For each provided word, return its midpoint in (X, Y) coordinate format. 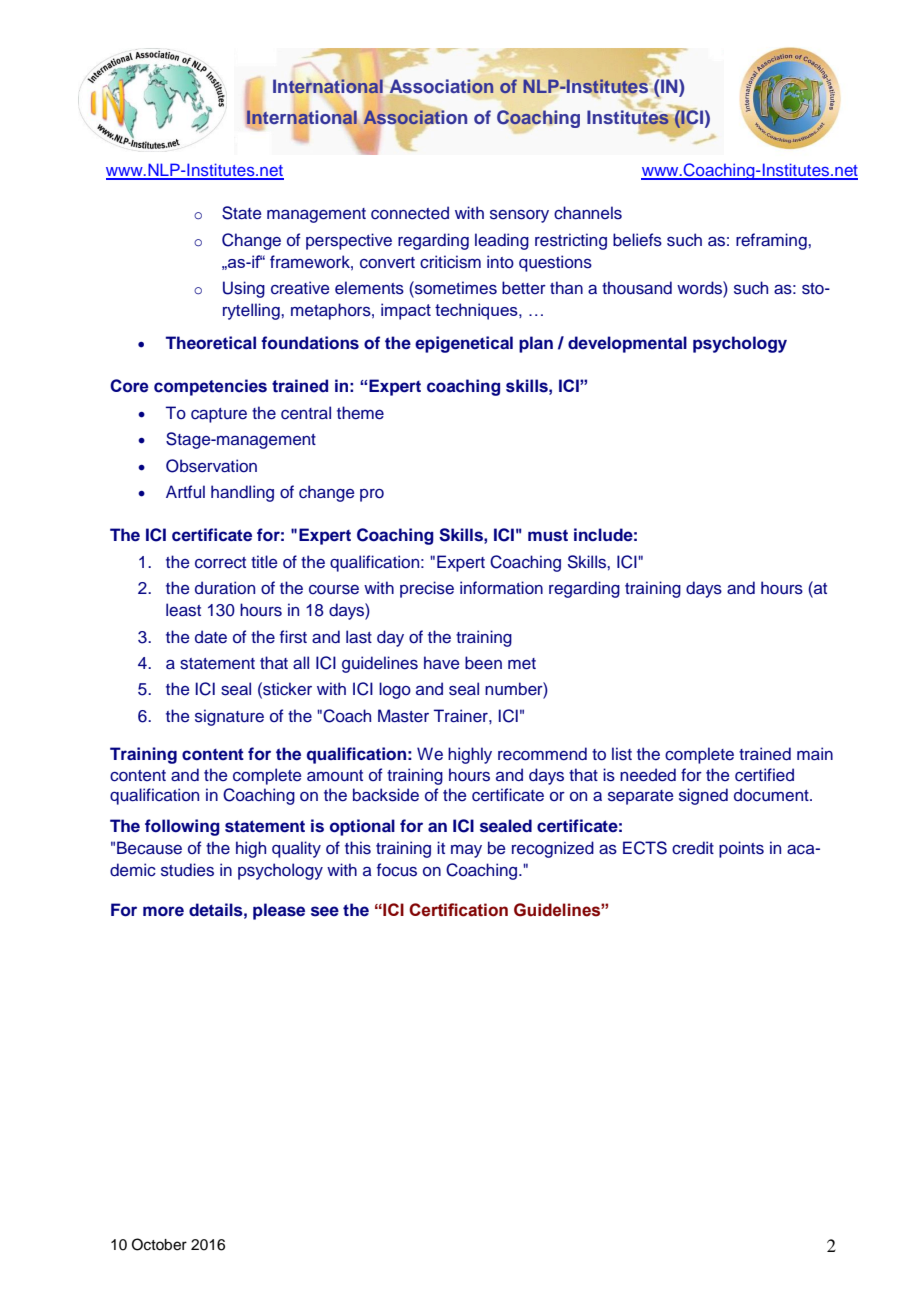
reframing (772, 241)
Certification (458, 910)
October (159, 1244)
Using (244, 289)
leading (502, 241)
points (741, 849)
